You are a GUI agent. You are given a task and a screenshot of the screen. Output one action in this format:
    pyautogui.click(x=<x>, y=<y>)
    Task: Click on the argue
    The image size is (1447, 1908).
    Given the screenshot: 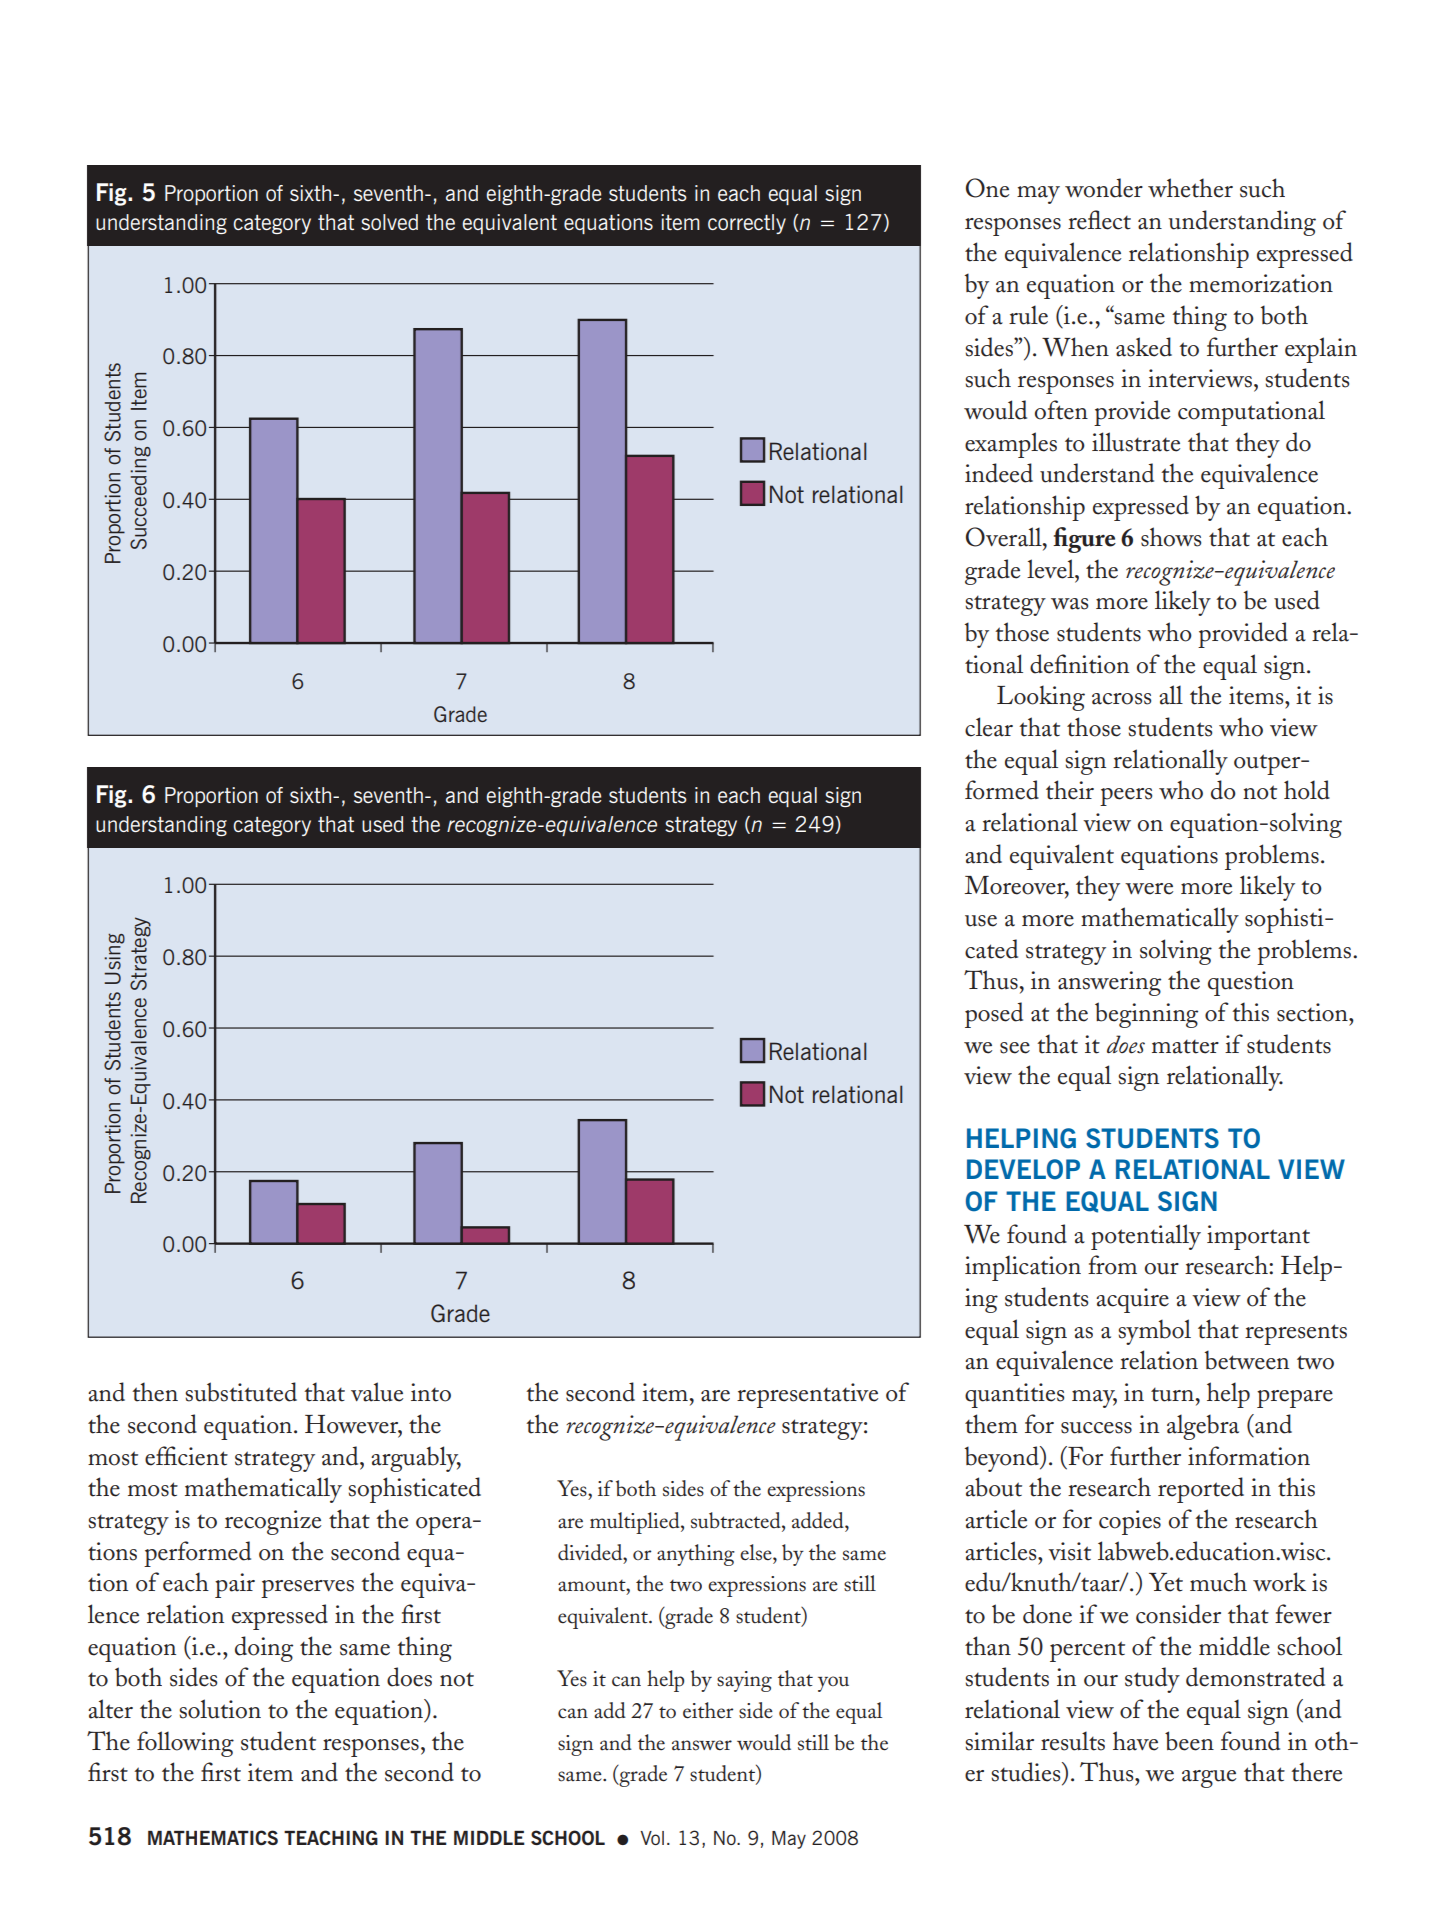 What is the action you would take?
    pyautogui.click(x=1209, y=1779)
